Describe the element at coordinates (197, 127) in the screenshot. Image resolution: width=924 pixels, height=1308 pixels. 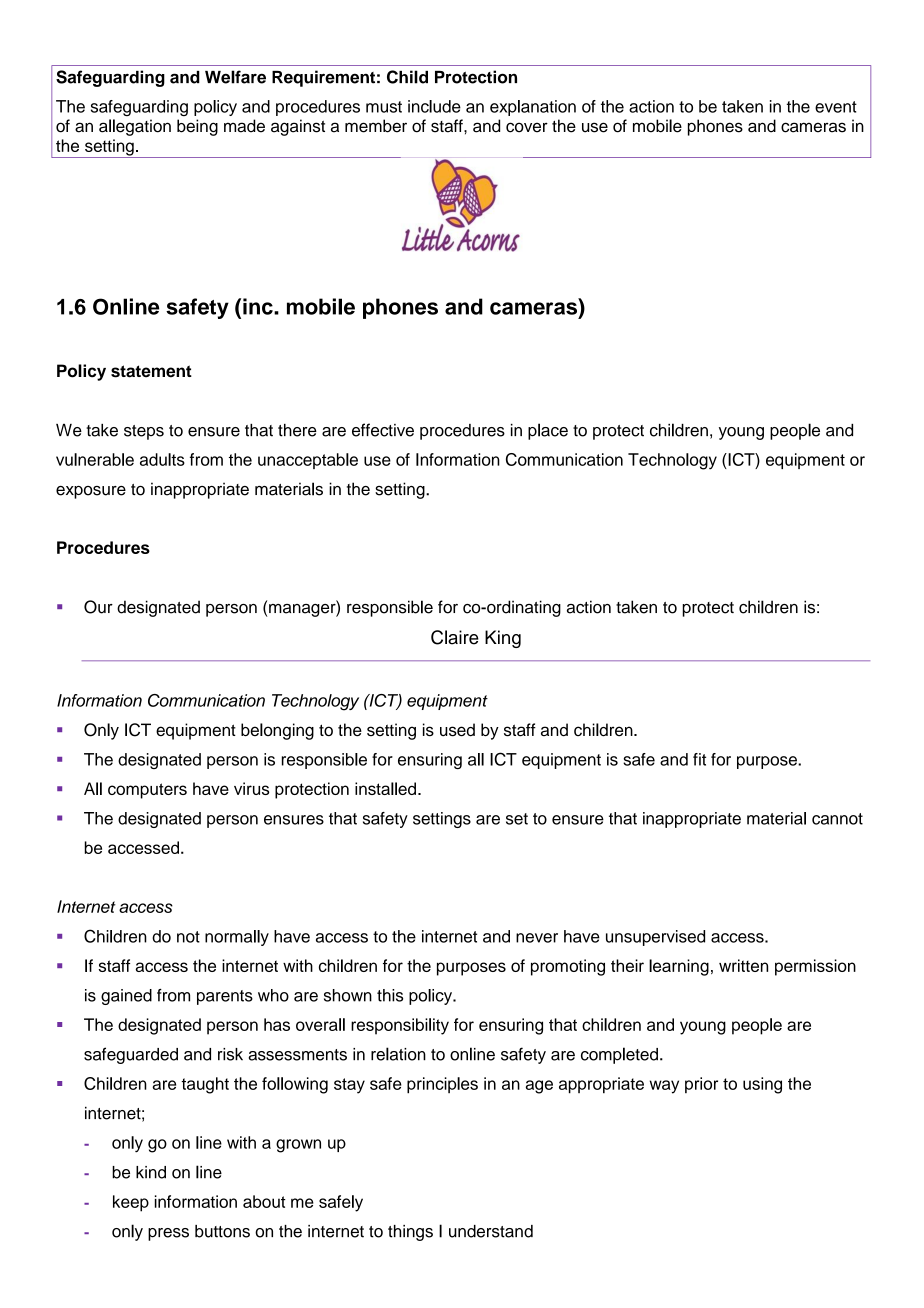
I see `being` at that location.
